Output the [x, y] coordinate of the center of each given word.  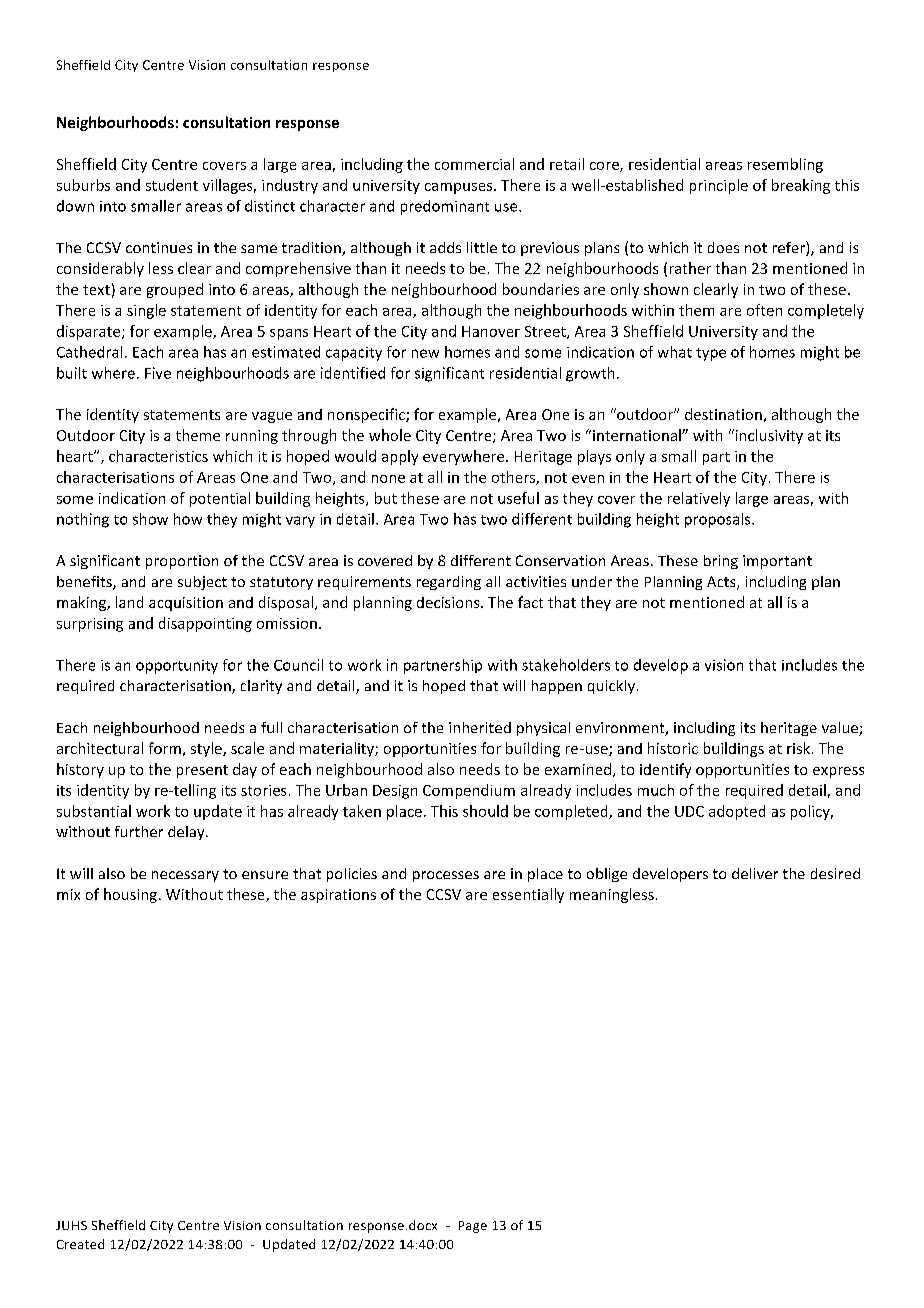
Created [80, 1244]
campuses [460, 188]
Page [473, 1227]
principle [719, 186]
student [172, 185]
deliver [755, 873]
